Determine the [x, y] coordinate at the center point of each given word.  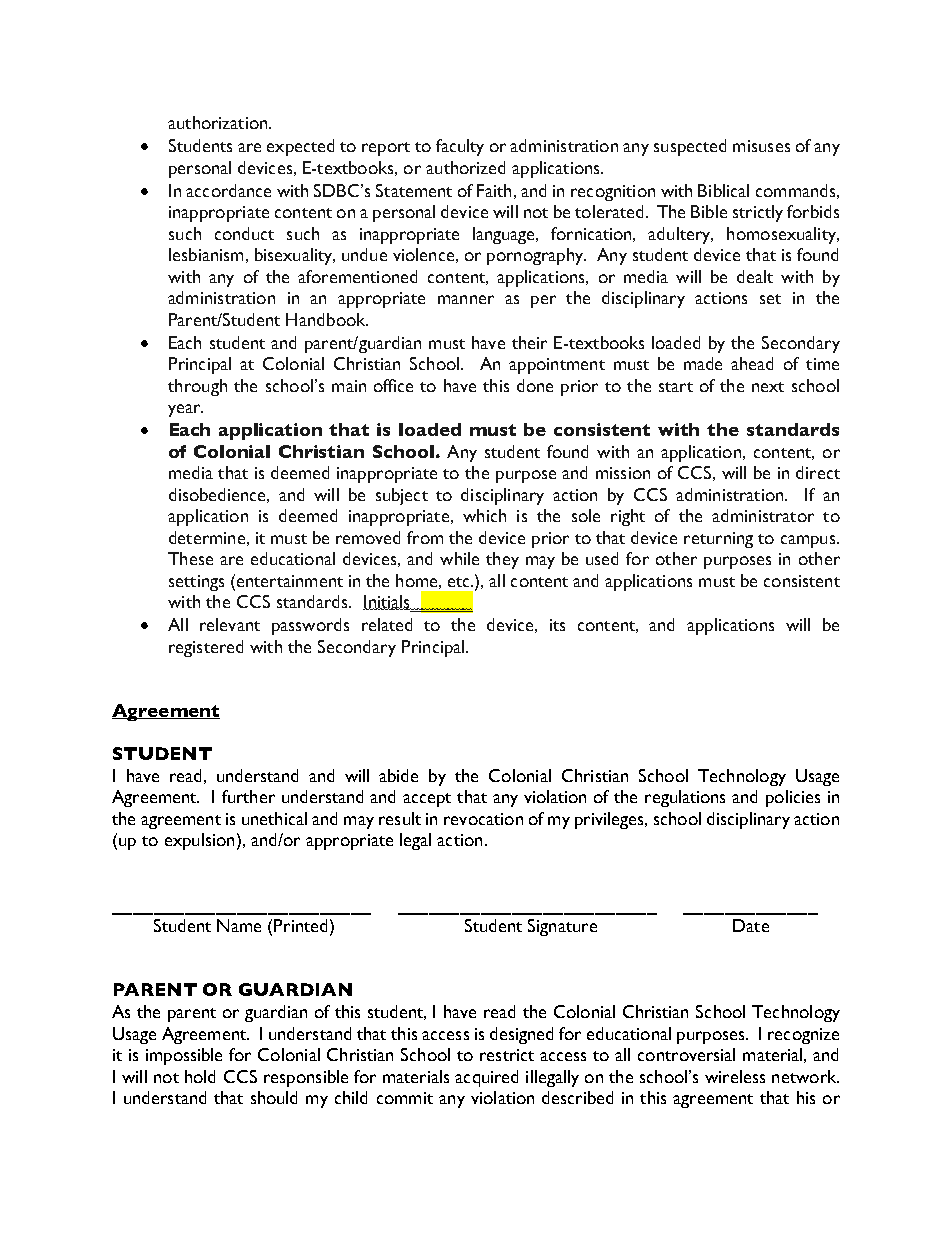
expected [300, 147]
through [197, 387]
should [274, 1097]
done [535, 385]
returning [718, 540]
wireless [735, 1076]
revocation [483, 819]
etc [460, 582]
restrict [507, 1055]
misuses [761, 146]
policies [793, 798]
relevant [230, 624]
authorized [465, 167]
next [768, 387]
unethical [274, 818]
